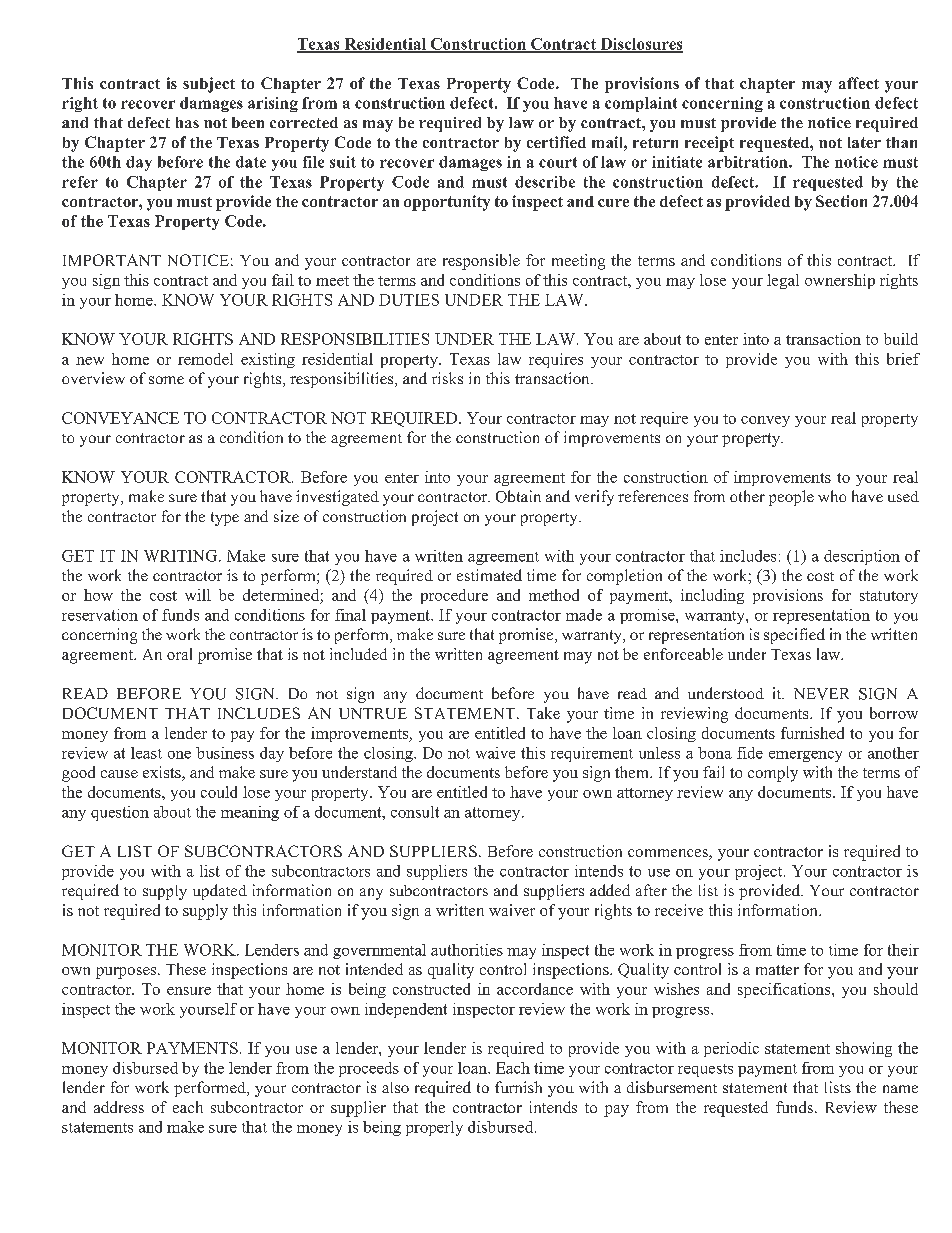 The height and width of the document is (1233, 952). Describe the element at coordinates (119, 1107) in the document. I see `address` at that location.
